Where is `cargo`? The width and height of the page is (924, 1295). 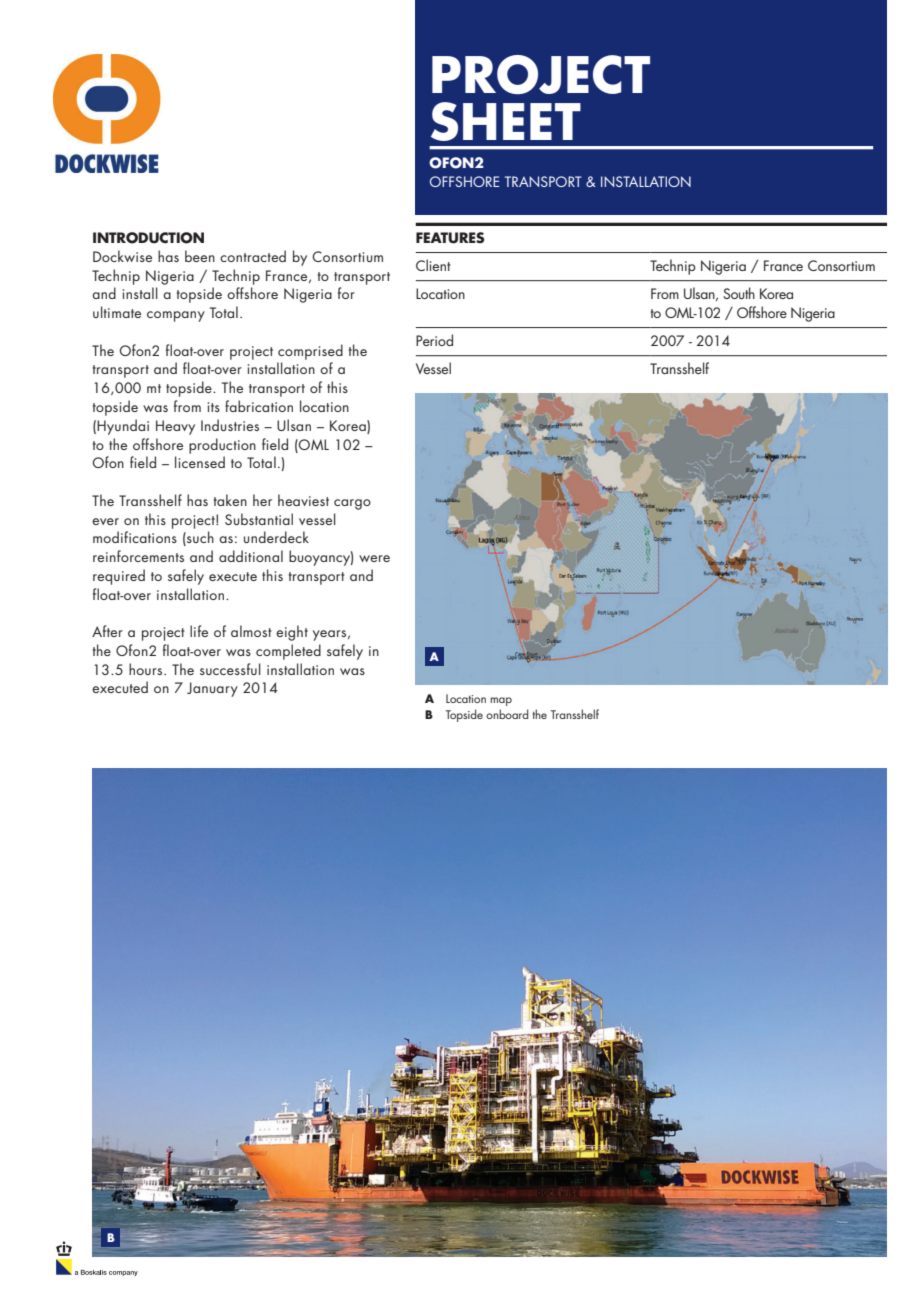
cargo is located at coordinates (352, 504).
